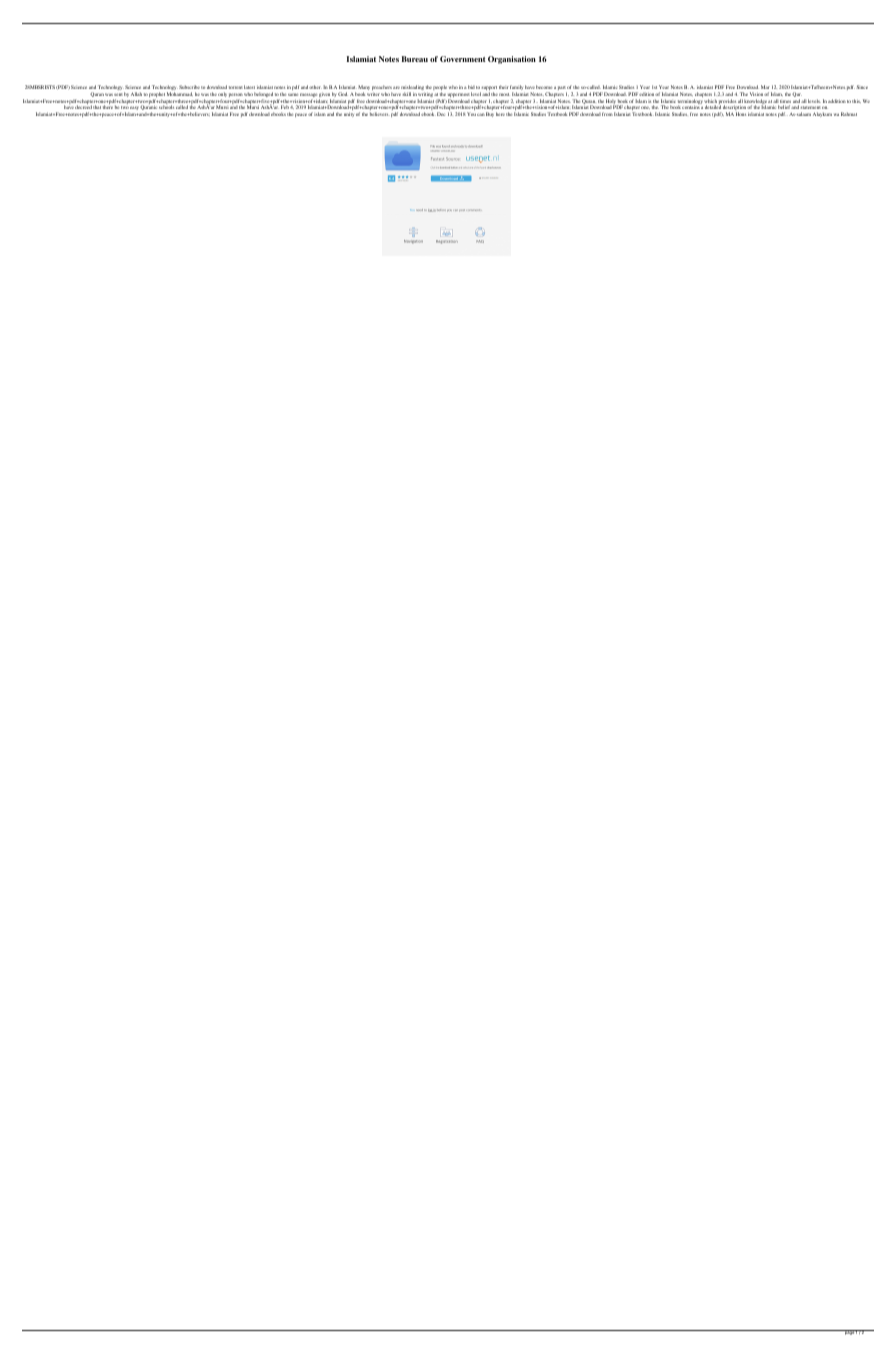  Describe the element at coordinates (822, 114) in the screenshot. I see `Alaykum` at that location.
